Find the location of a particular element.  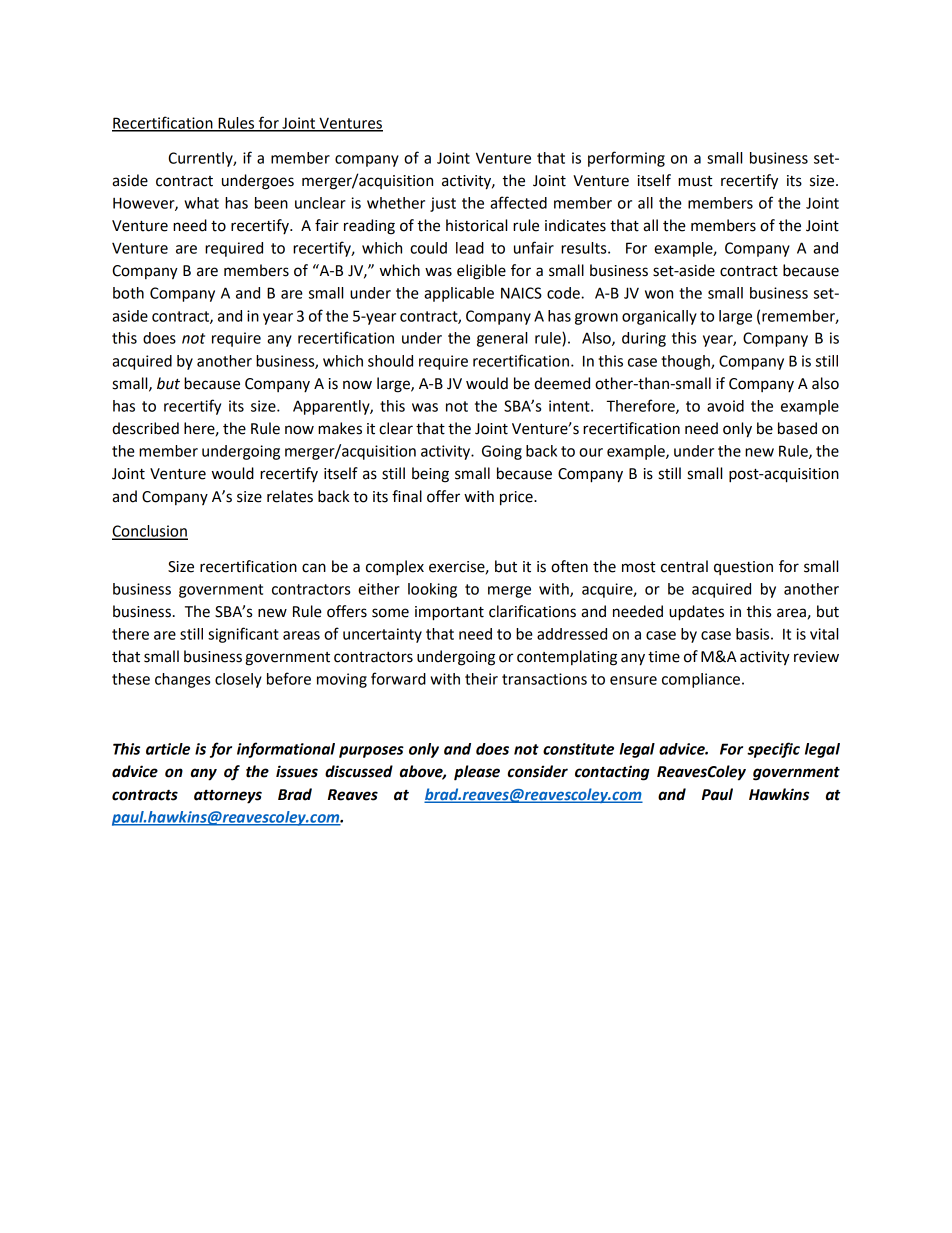

being is located at coordinates (430, 475).
